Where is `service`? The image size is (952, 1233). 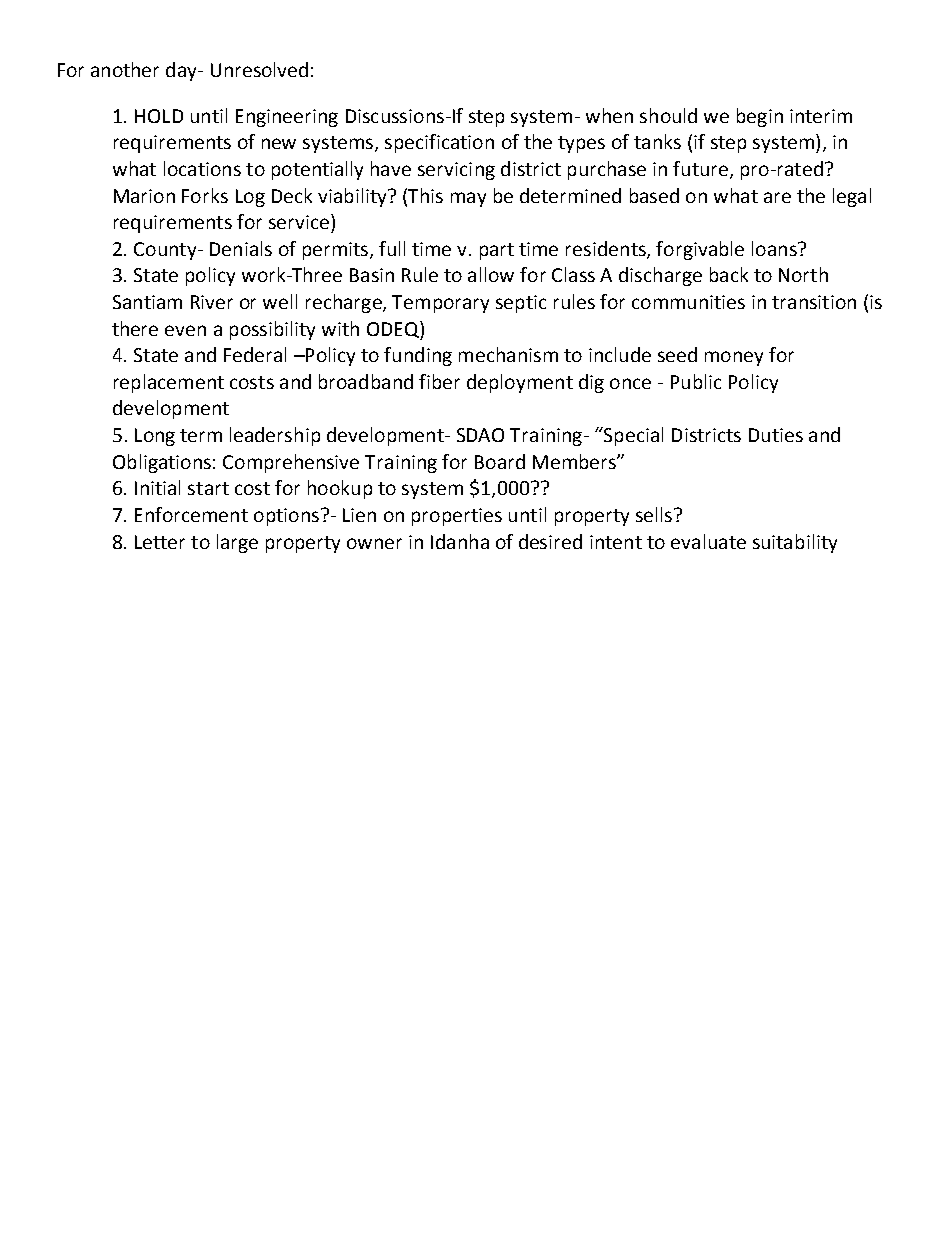
service is located at coordinates (299, 222).
